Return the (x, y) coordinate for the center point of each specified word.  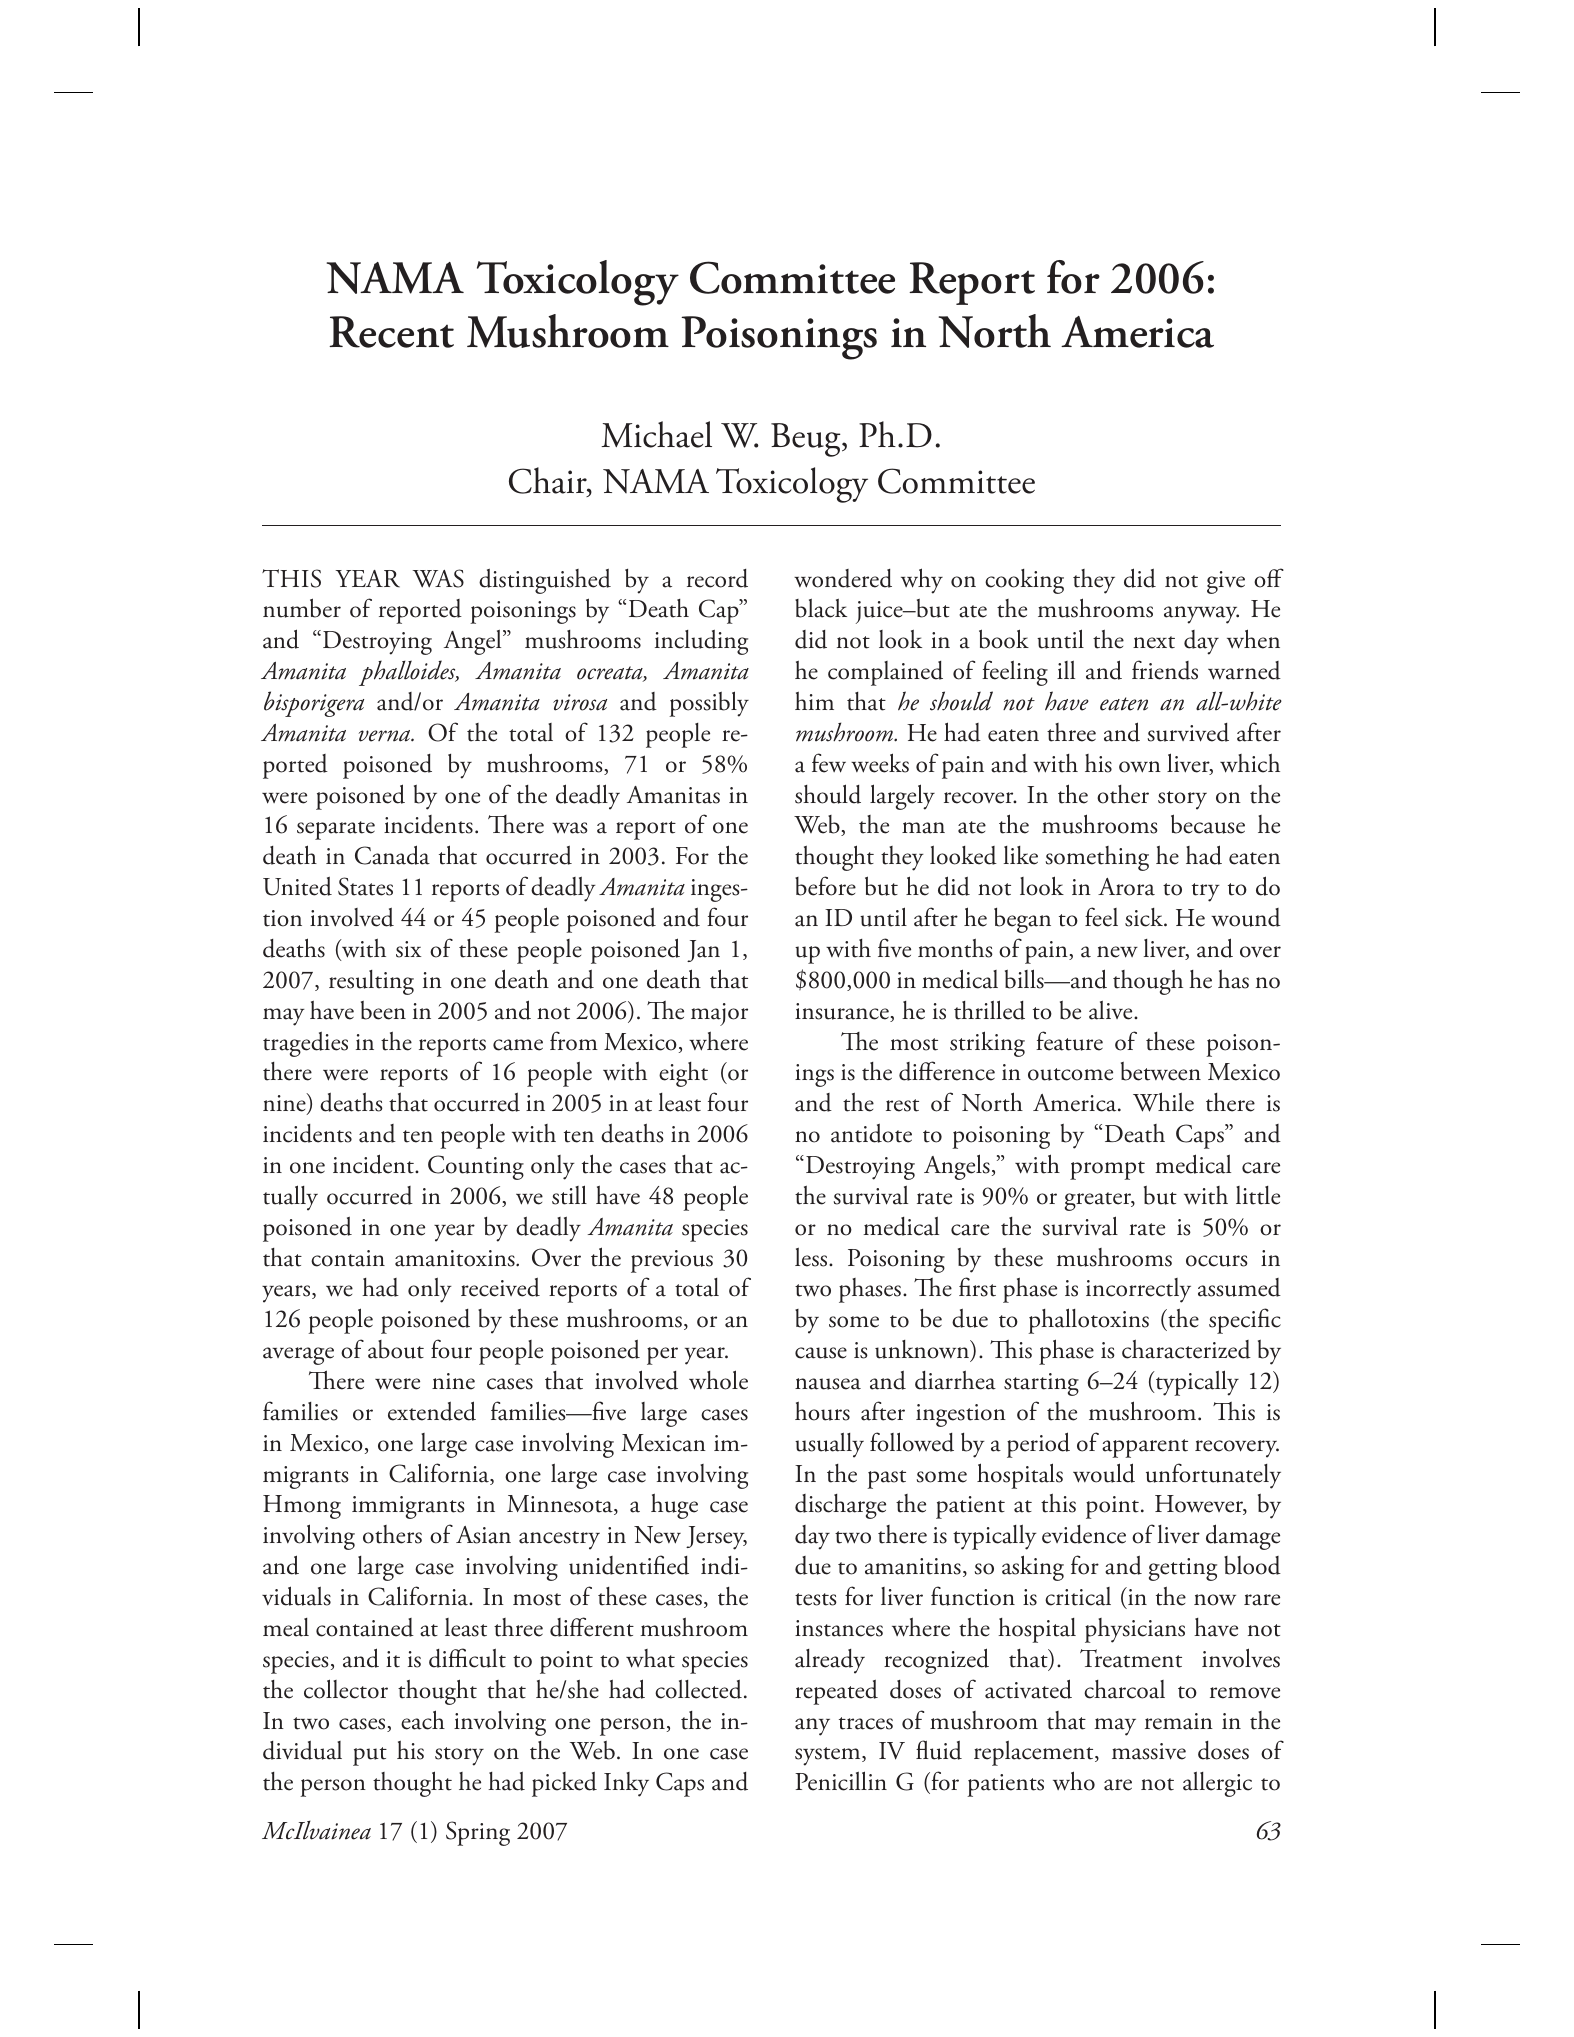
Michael (656, 434)
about (396, 1349)
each (423, 1720)
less (812, 1257)
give (1226, 582)
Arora (1126, 887)
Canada (392, 855)
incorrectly (1138, 1290)
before (825, 886)
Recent (391, 332)
